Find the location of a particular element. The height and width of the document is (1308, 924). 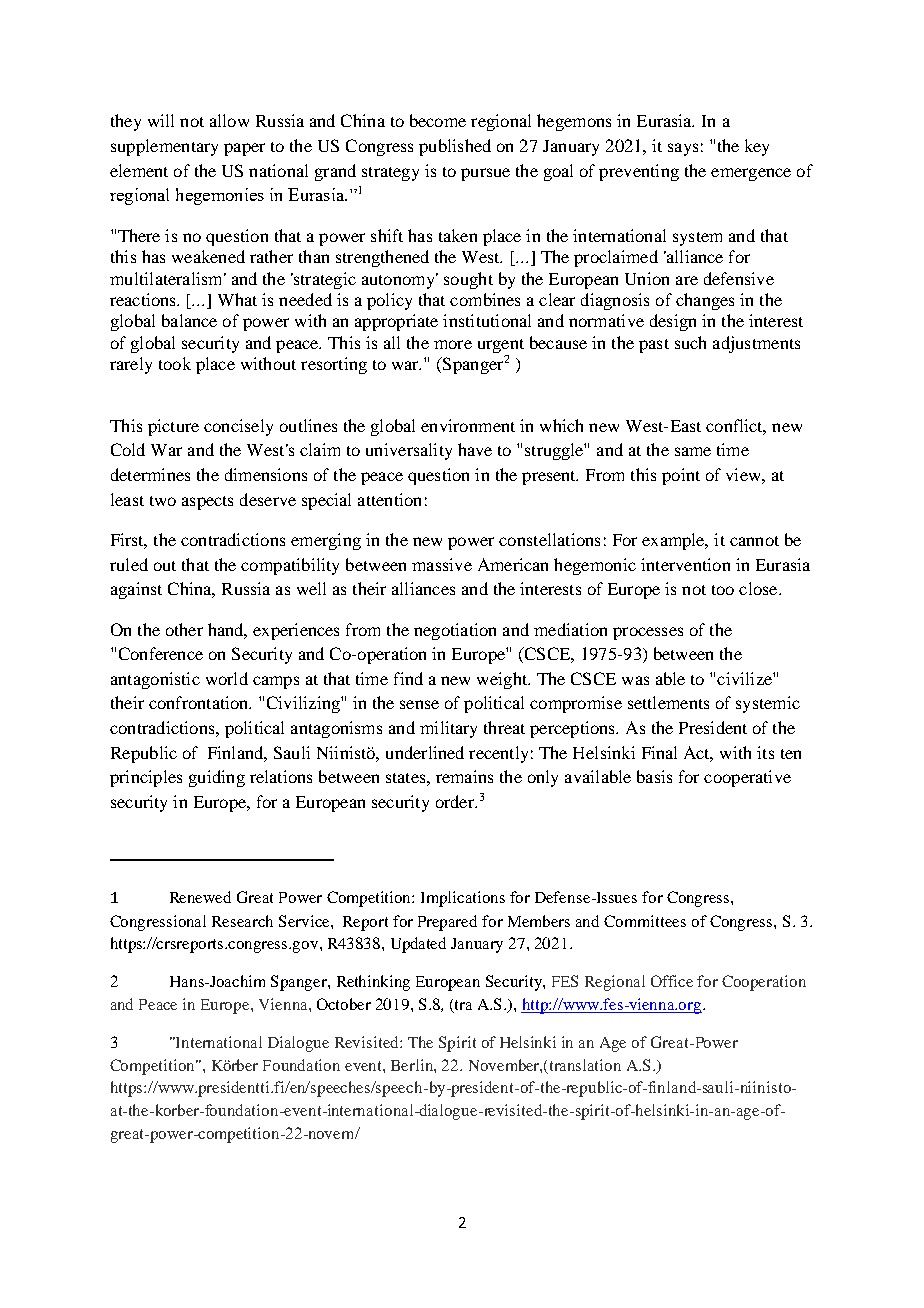

ruled is located at coordinates (129, 564).
